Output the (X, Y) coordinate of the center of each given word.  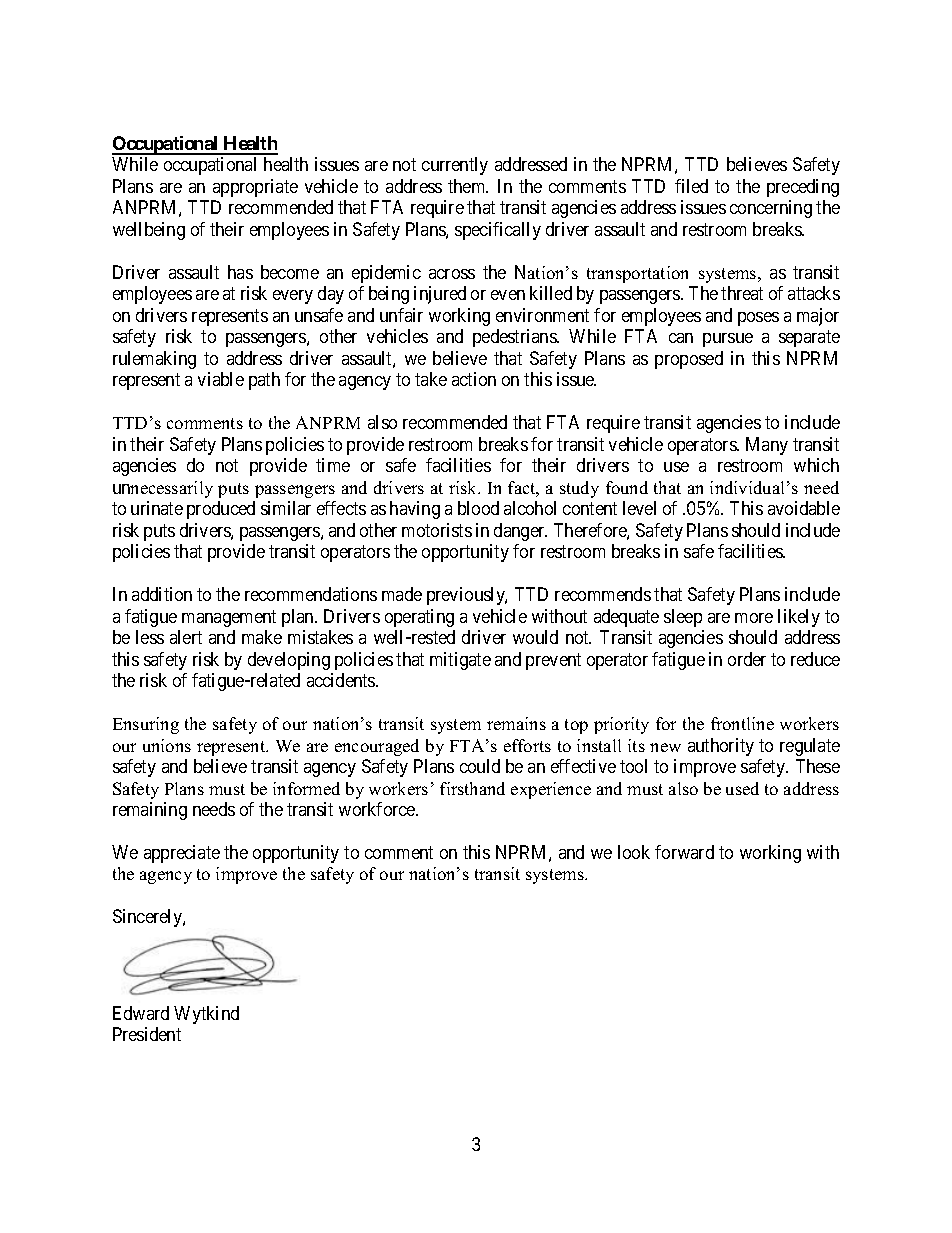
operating (419, 618)
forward (684, 852)
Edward (141, 1013)
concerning (771, 209)
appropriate (255, 188)
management (229, 618)
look (634, 852)
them (468, 186)
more (754, 618)
